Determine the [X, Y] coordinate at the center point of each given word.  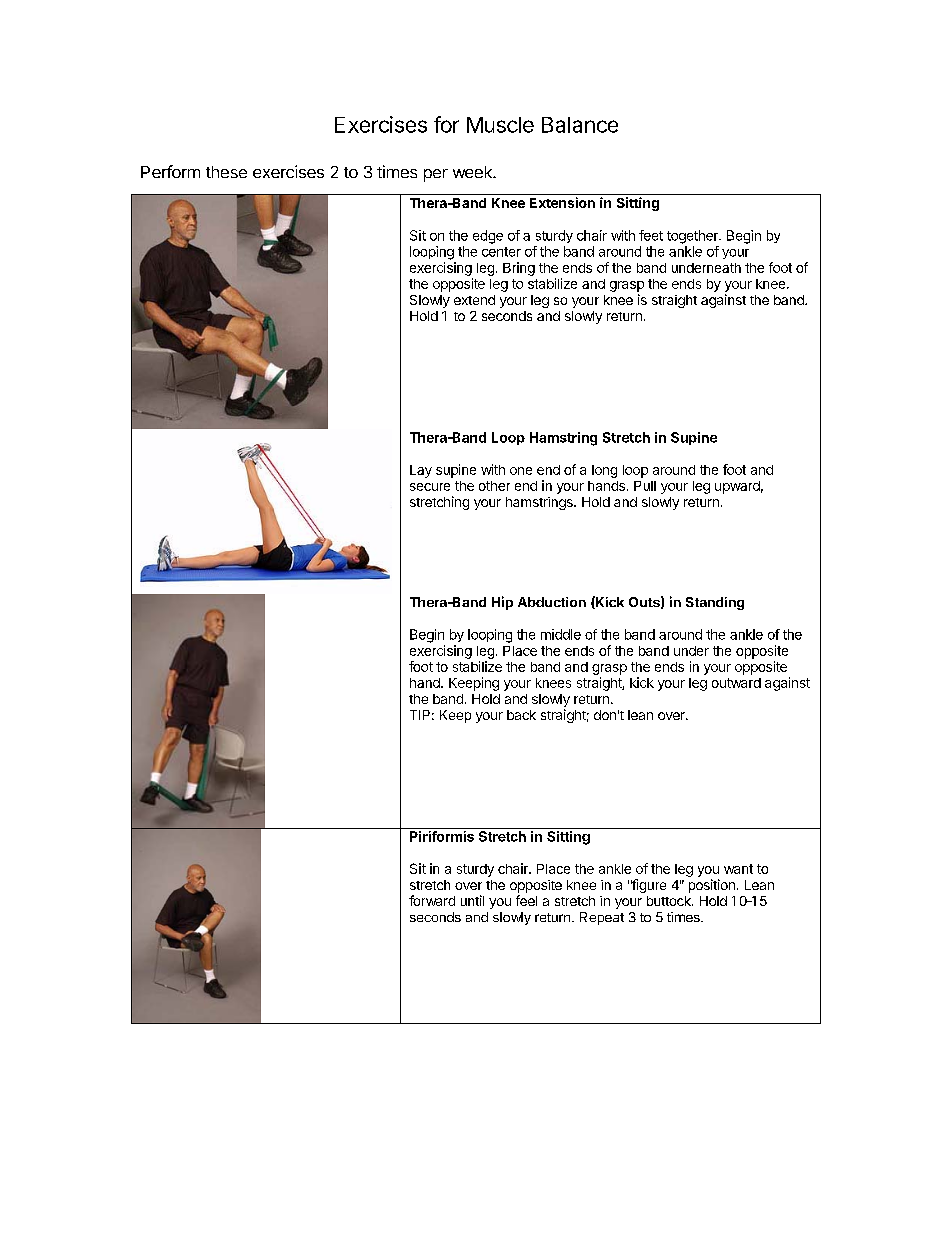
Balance [580, 125]
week [473, 172]
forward [432, 900]
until [472, 900]
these [226, 172]
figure [648, 886]
